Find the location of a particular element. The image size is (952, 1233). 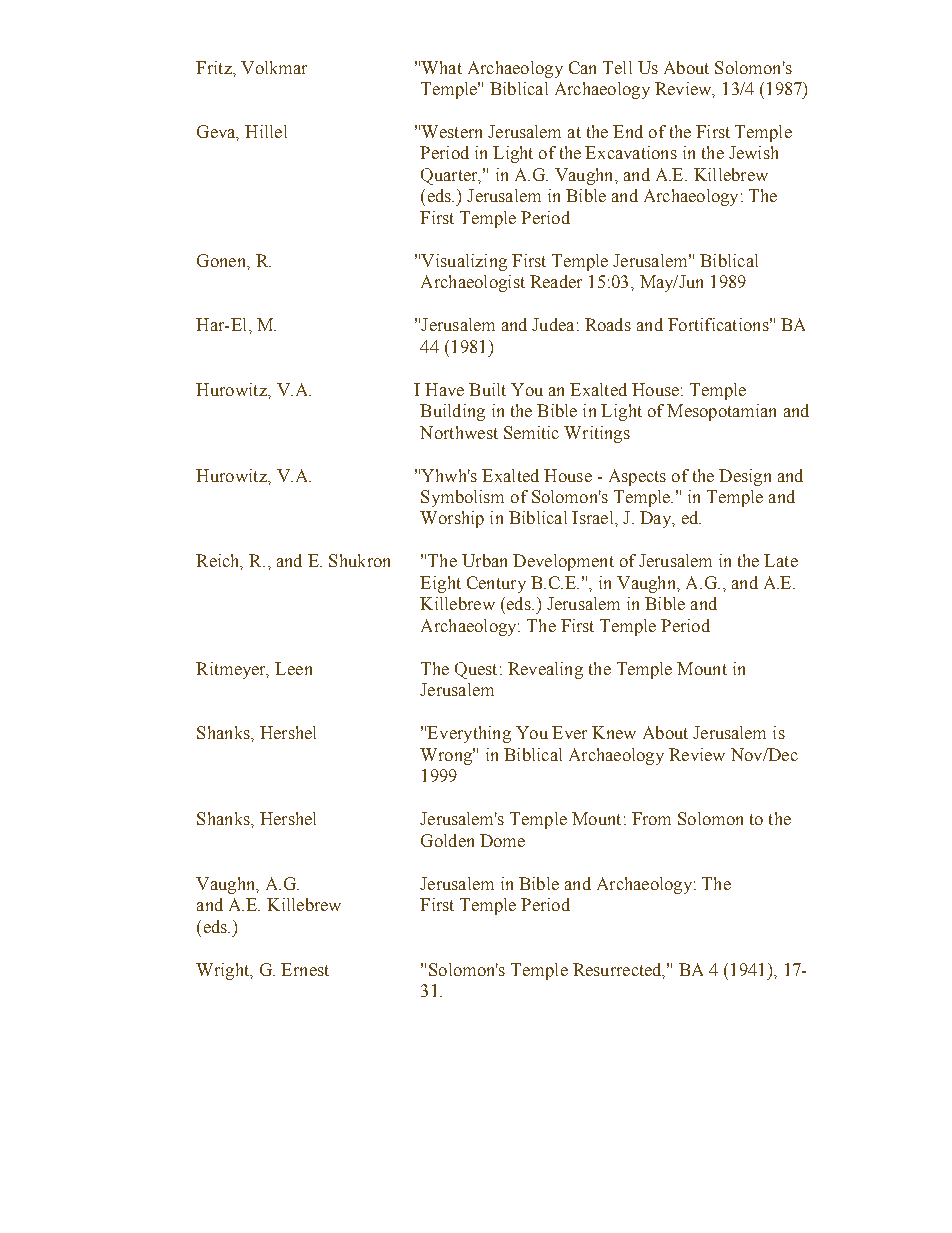

Ernest is located at coordinates (305, 969).
